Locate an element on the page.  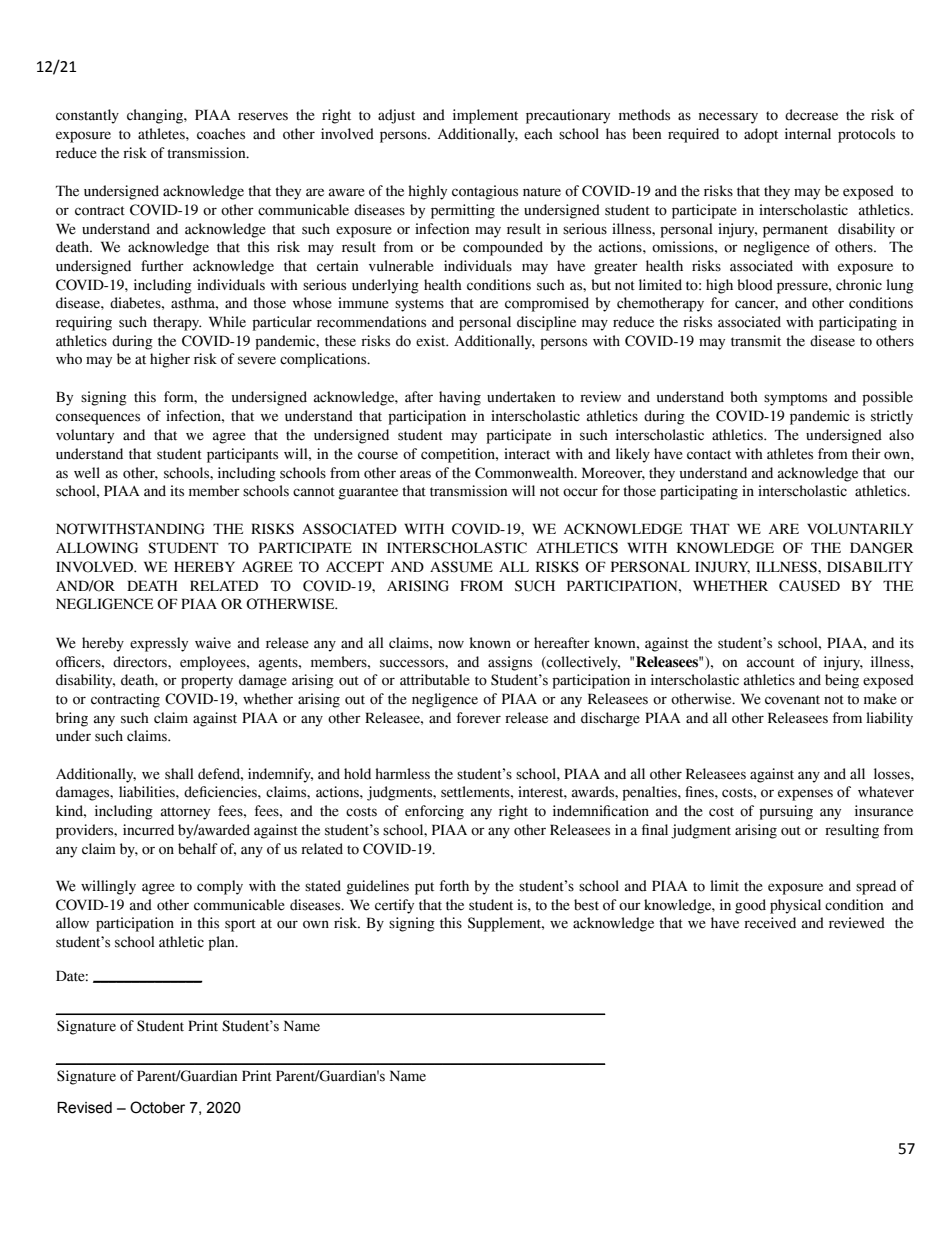
shall is located at coordinates (179, 774).
